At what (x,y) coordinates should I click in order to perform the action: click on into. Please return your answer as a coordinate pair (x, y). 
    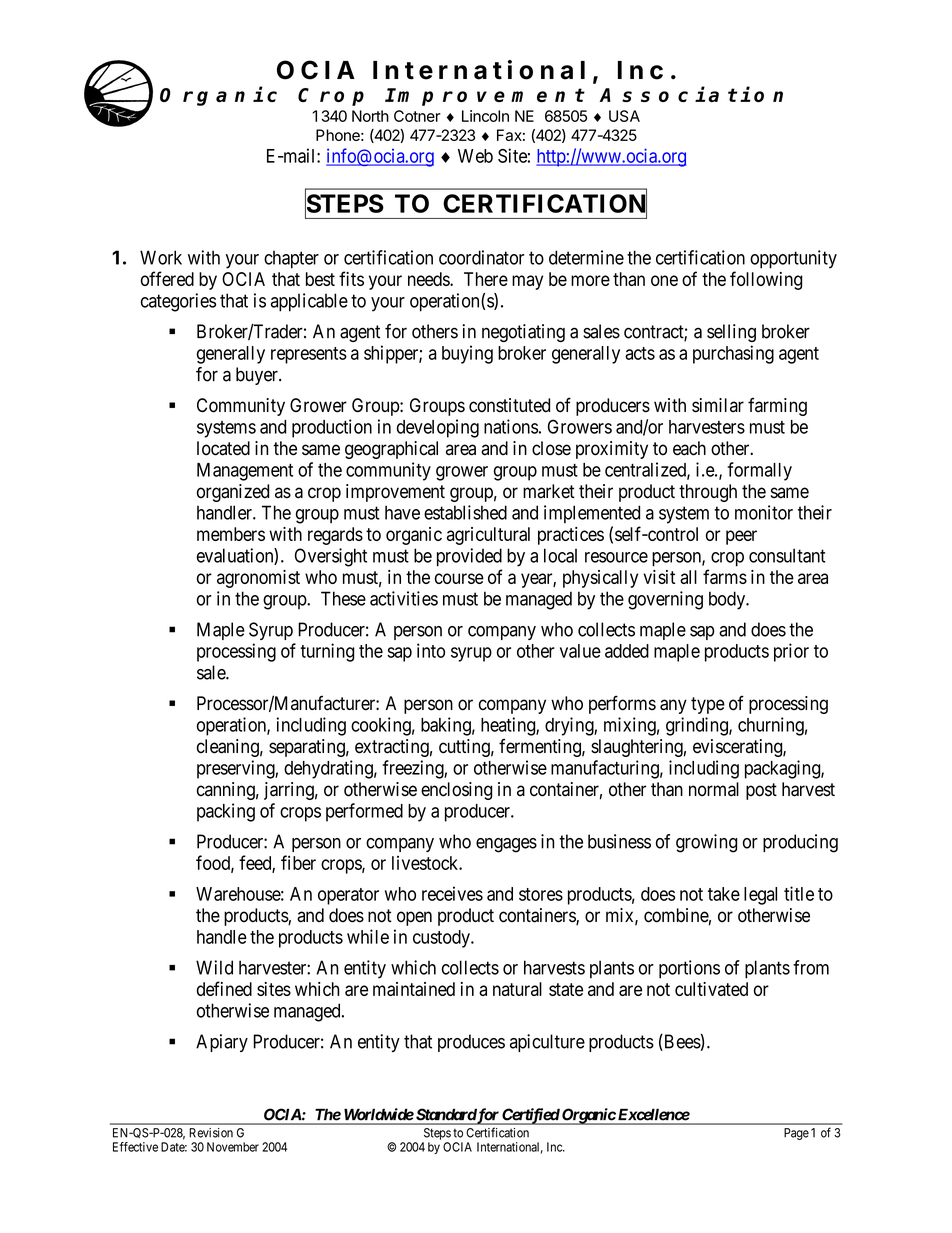
    Looking at the image, I should click on (431, 650).
